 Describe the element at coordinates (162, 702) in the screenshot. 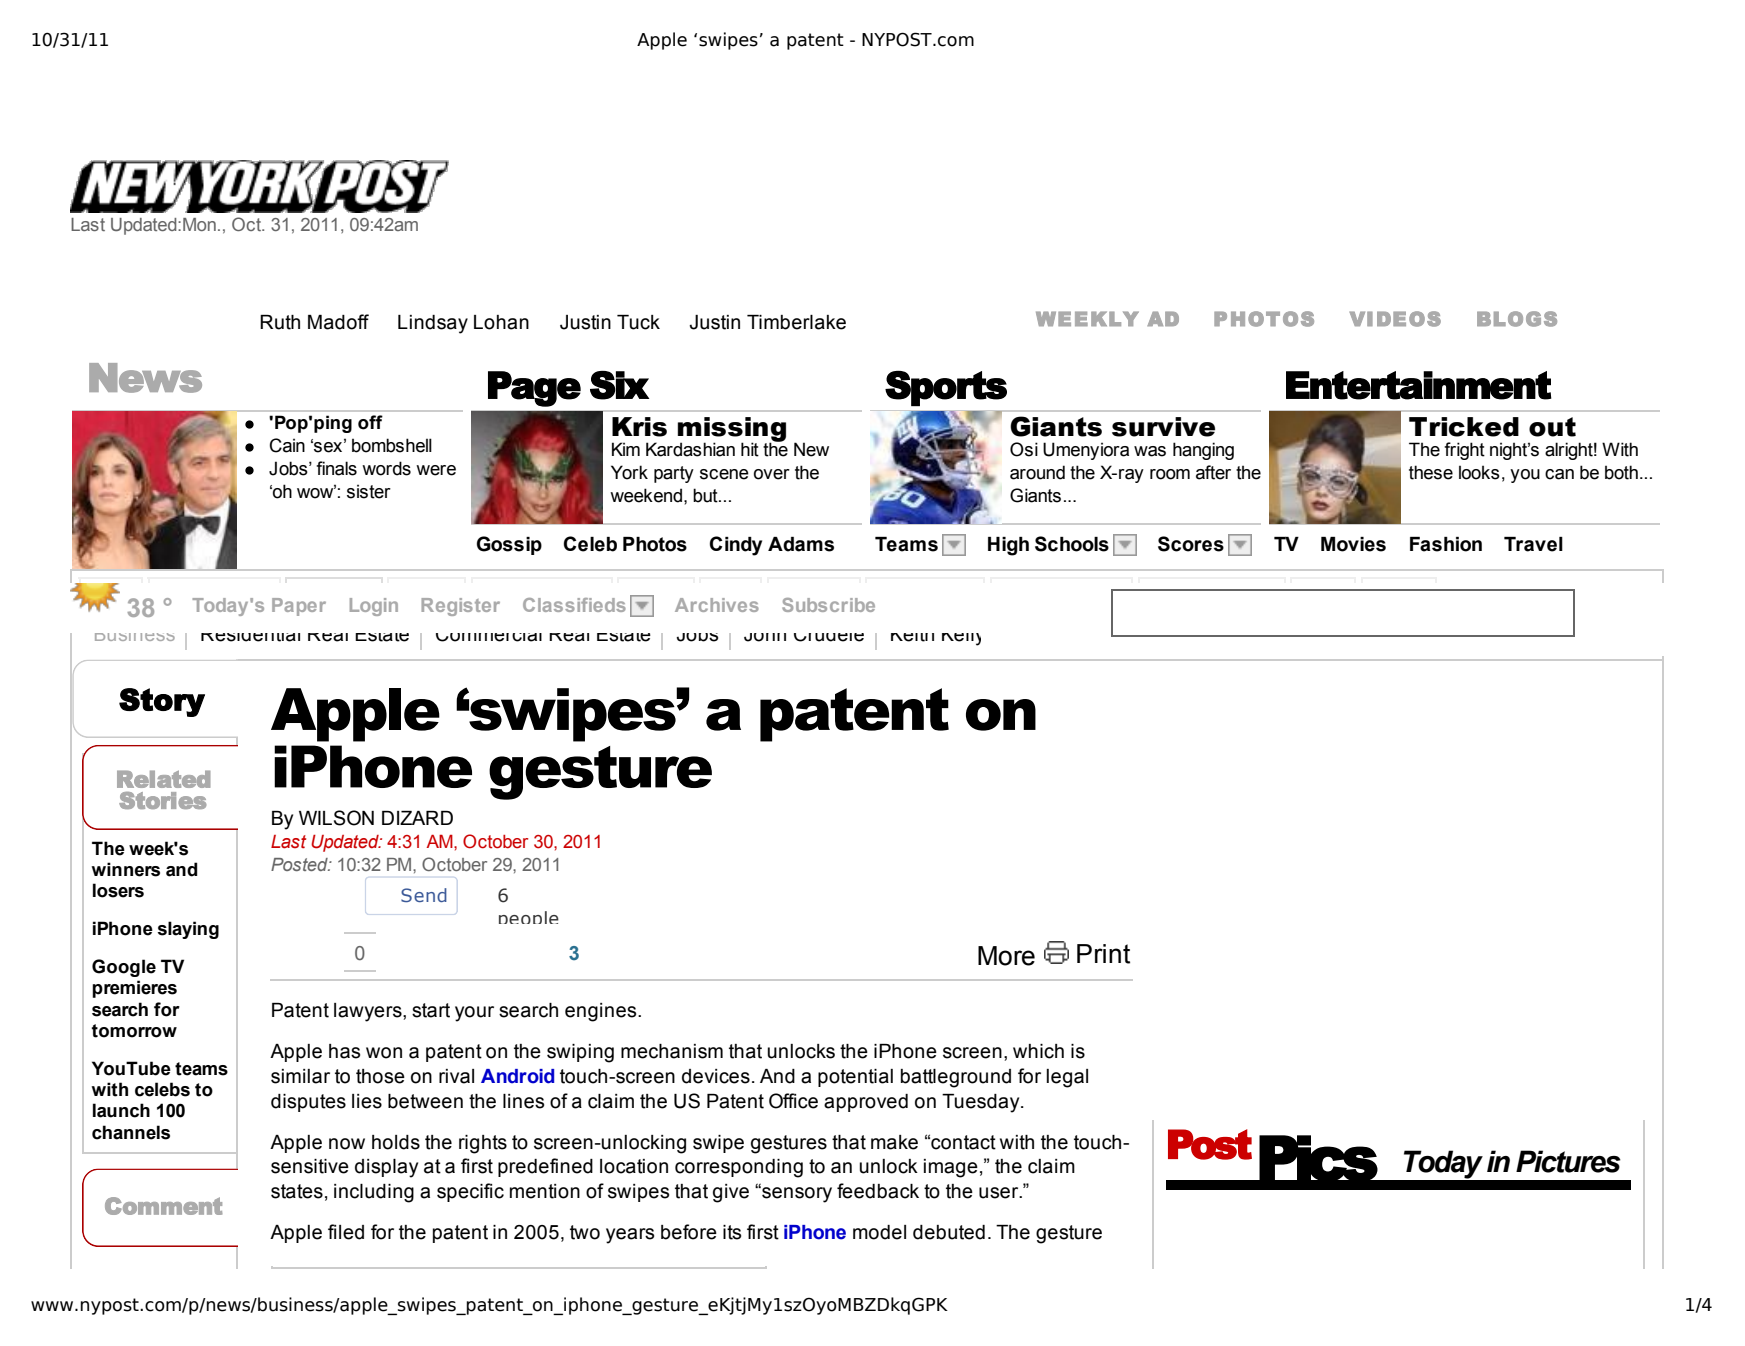

I see `Story` at that location.
